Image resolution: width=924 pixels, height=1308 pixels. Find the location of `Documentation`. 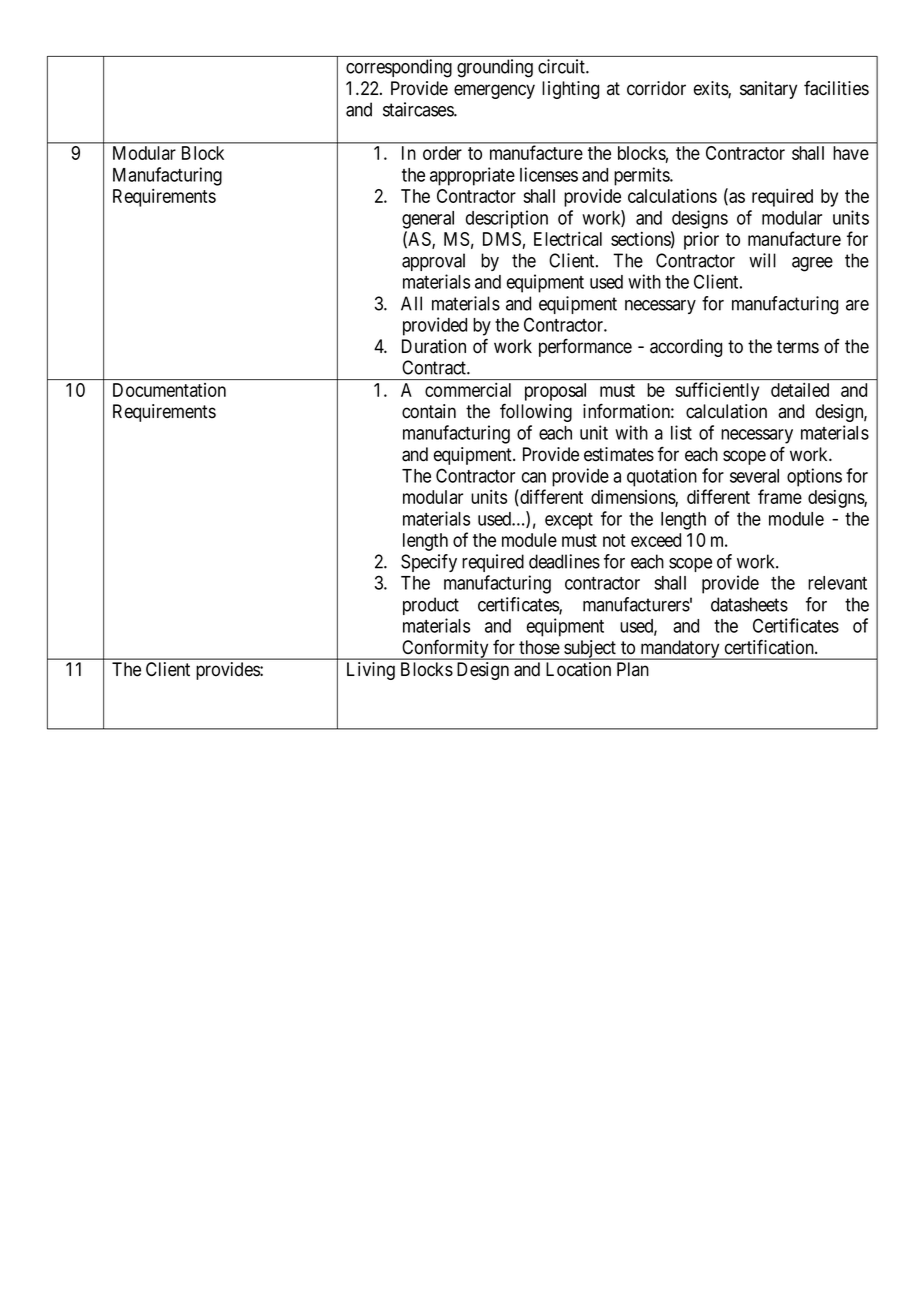

Documentation is located at coordinates (169, 390).
